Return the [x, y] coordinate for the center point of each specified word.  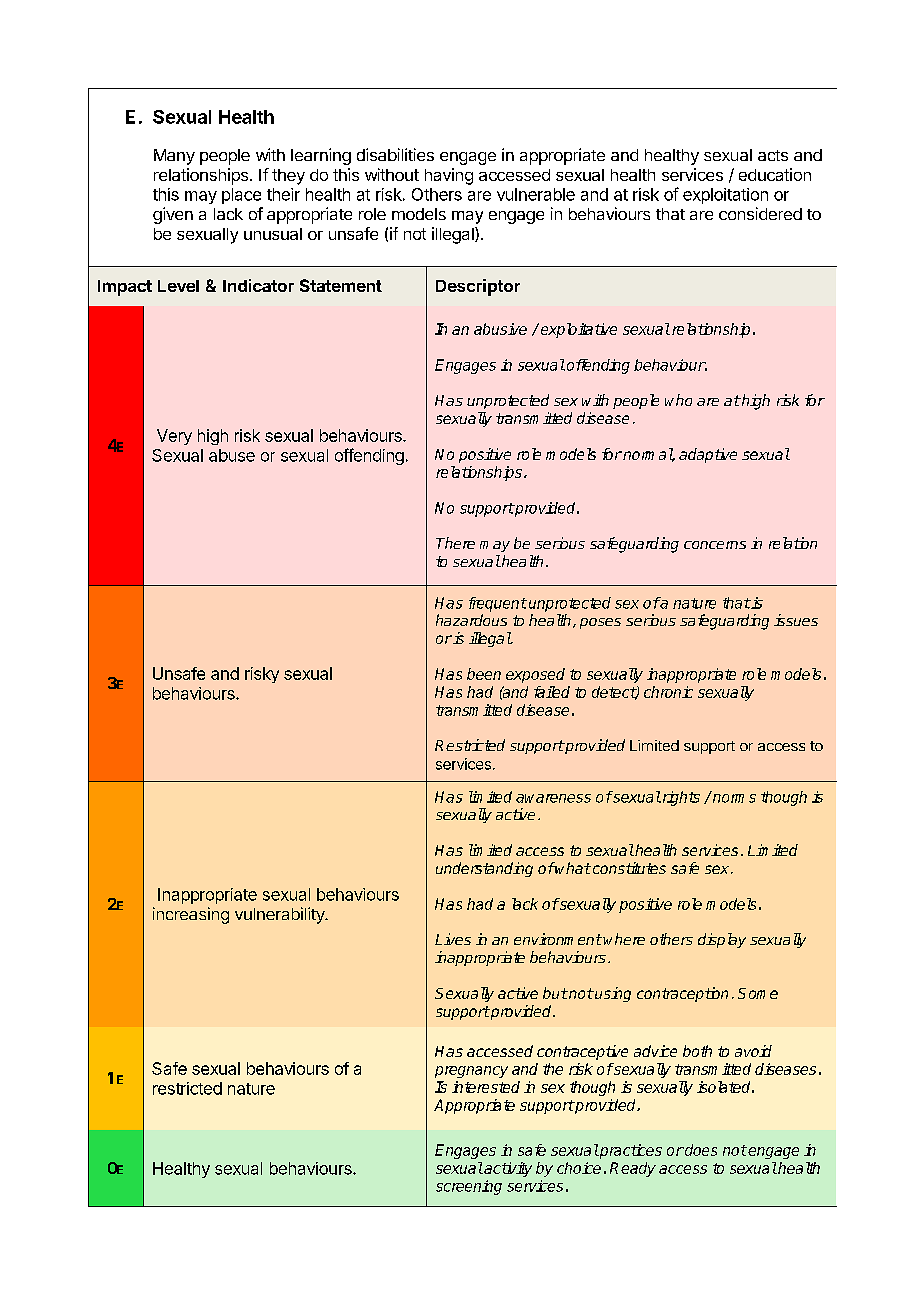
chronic [668, 692]
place [241, 196]
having [449, 176]
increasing [191, 915]
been [484, 674]
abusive [500, 329]
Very [174, 437]
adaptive [708, 455]
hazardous [471, 620]
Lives [453, 939]
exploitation [725, 196]
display [722, 940]
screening [469, 1187]
